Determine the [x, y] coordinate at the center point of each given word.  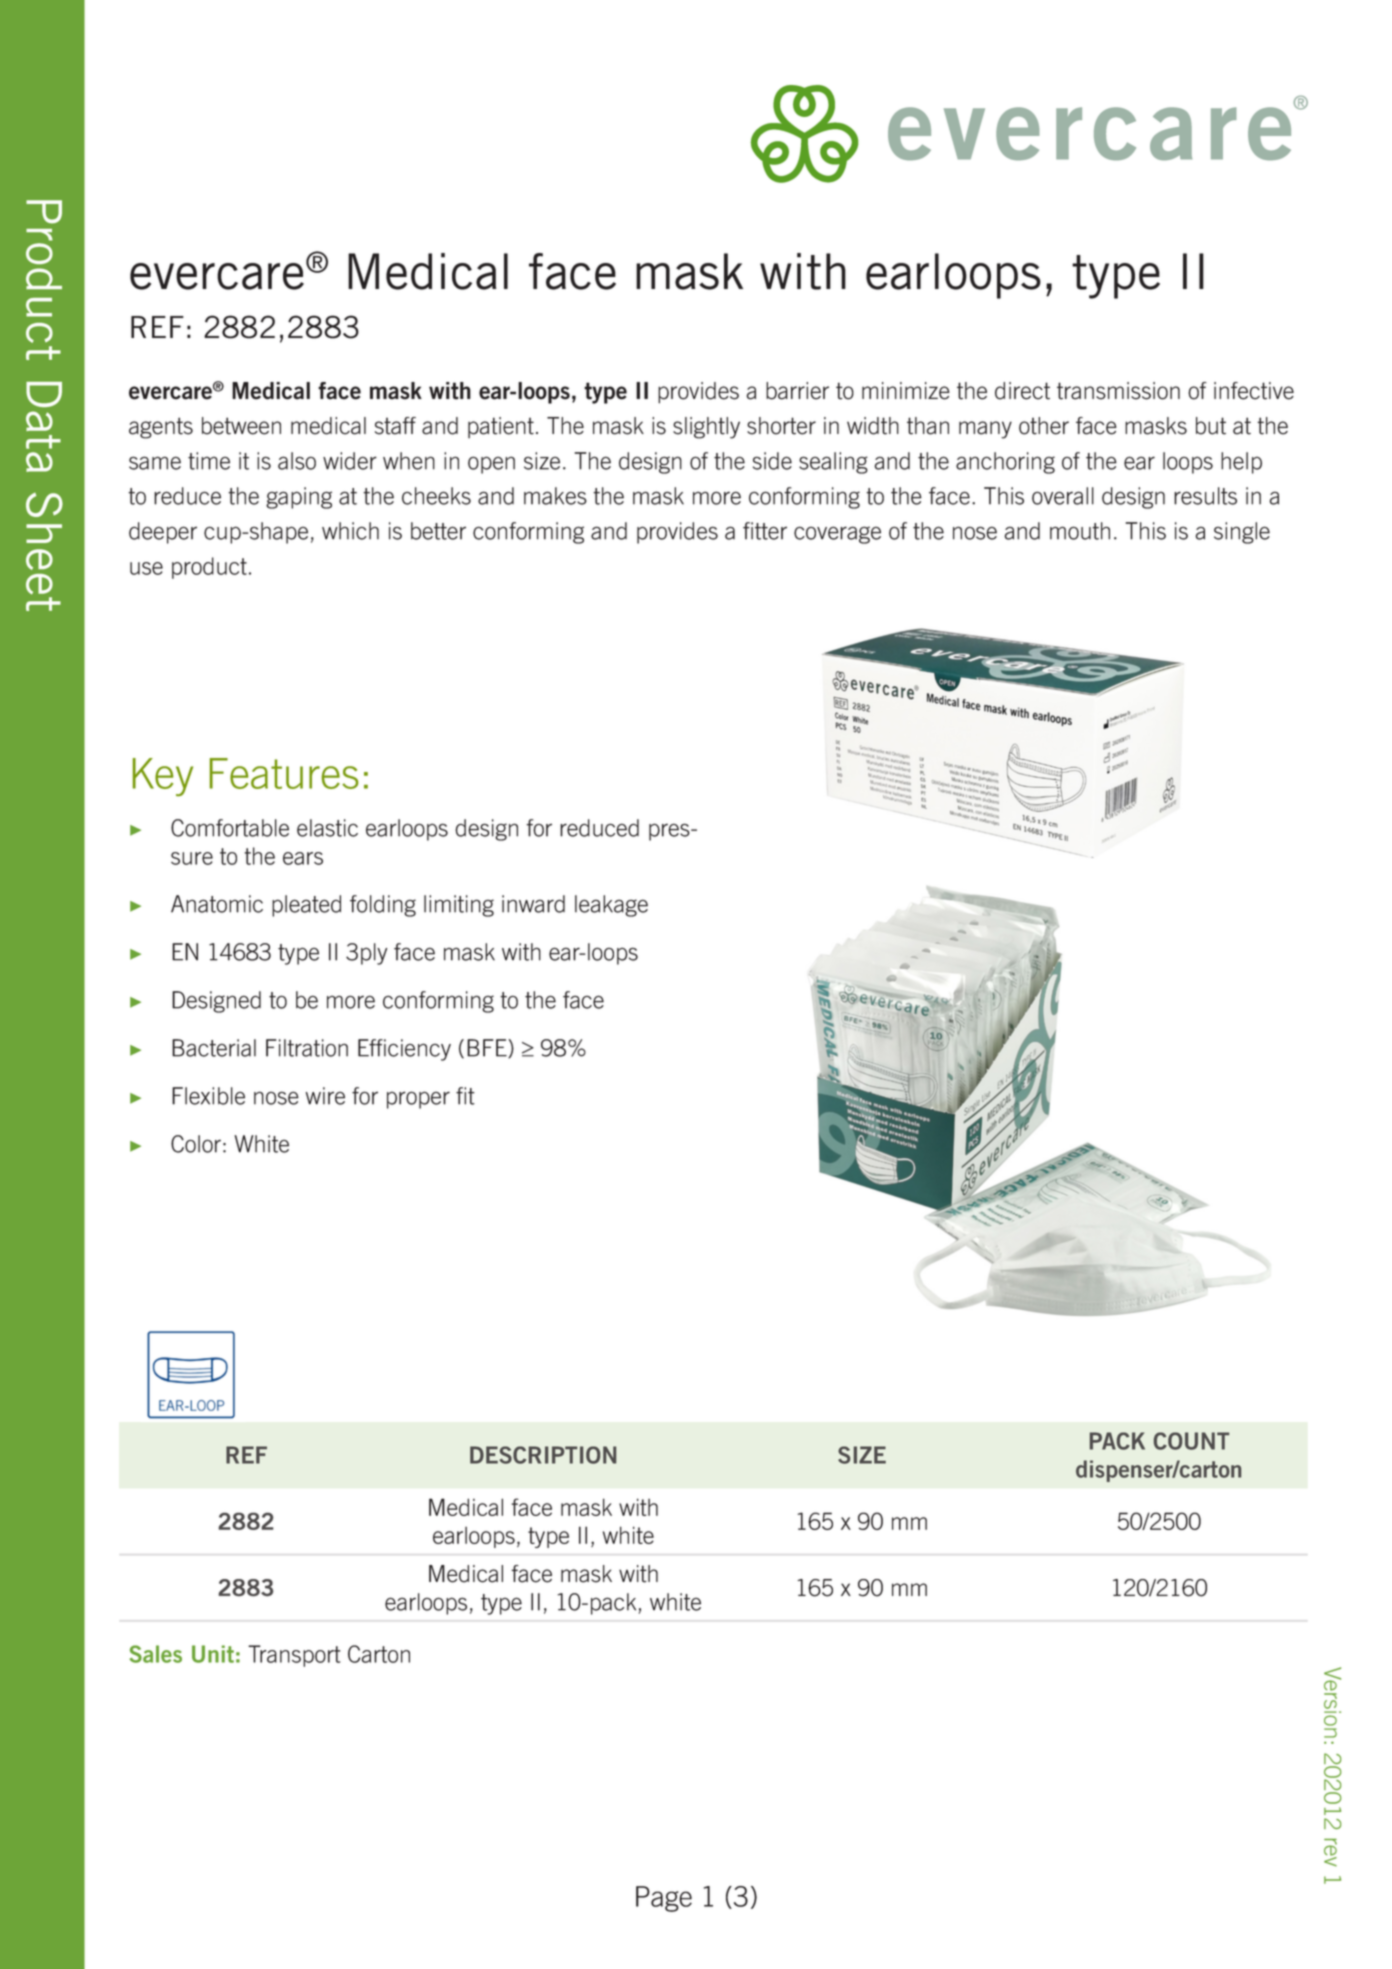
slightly [706, 428]
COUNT [1191, 1441]
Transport [294, 1656]
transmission [1118, 391]
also [297, 461]
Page [664, 1899]
